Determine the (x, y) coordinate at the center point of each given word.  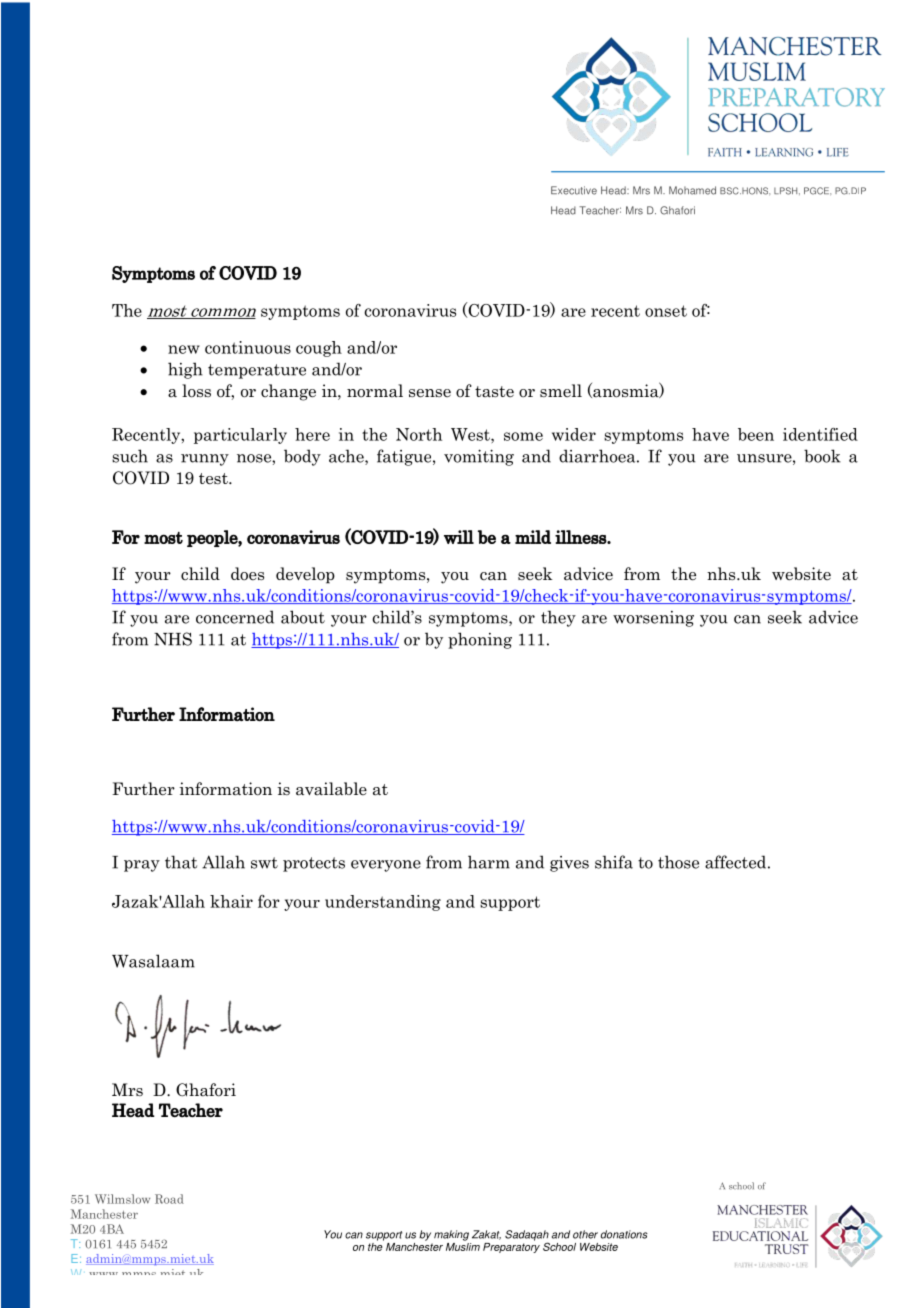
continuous (248, 347)
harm (489, 862)
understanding (383, 903)
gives (569, 864)
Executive (574, 190)
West (471, 434)
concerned (235, 617)
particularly (240, 436)
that (181, 862)
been (756, 434)
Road (169, 1199)
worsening (653, 619)
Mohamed (692, 190)
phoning (480, 640)
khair (231, 901)
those (678, 862)
